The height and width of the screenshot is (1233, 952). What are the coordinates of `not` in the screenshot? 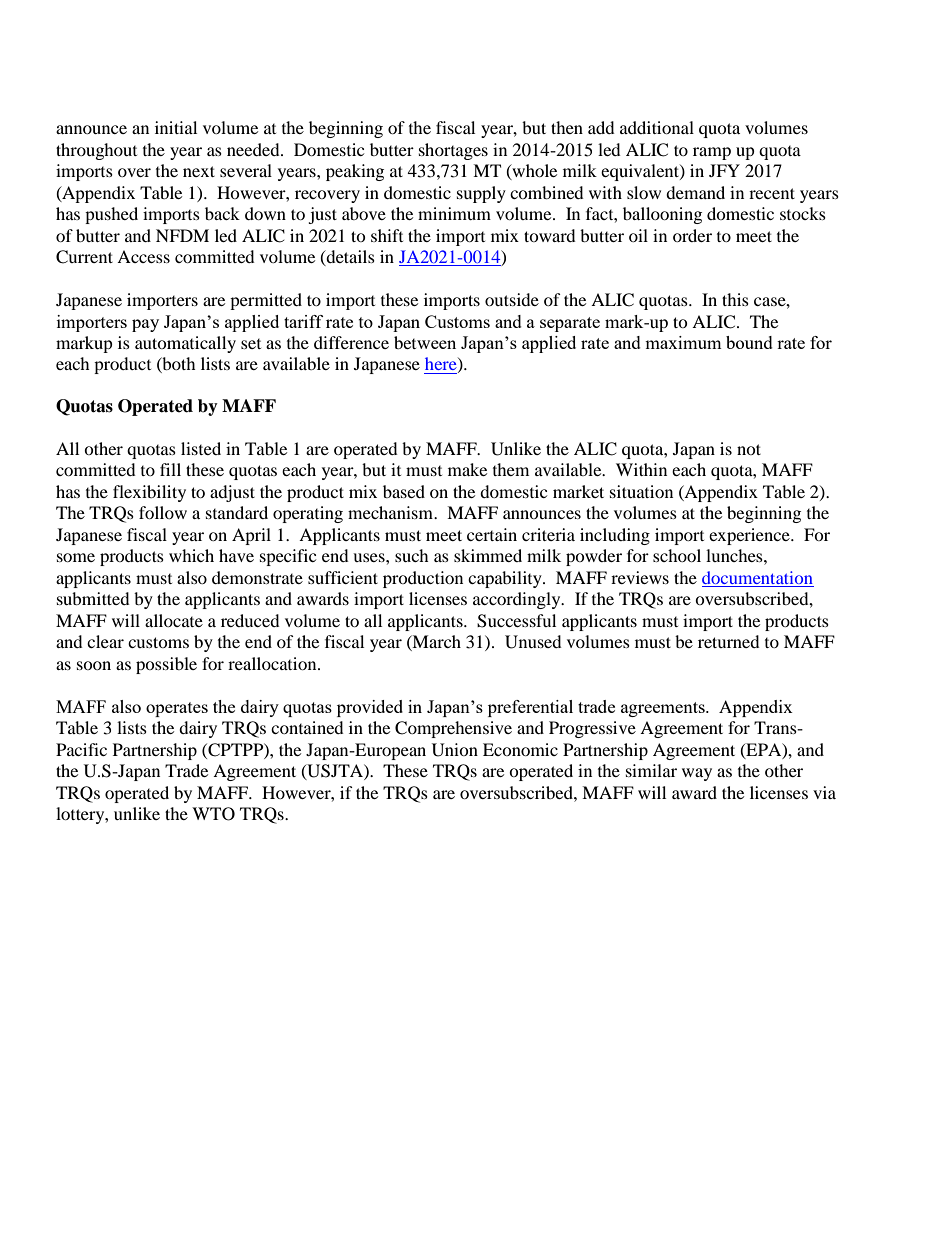 It's located at (749, 449).
